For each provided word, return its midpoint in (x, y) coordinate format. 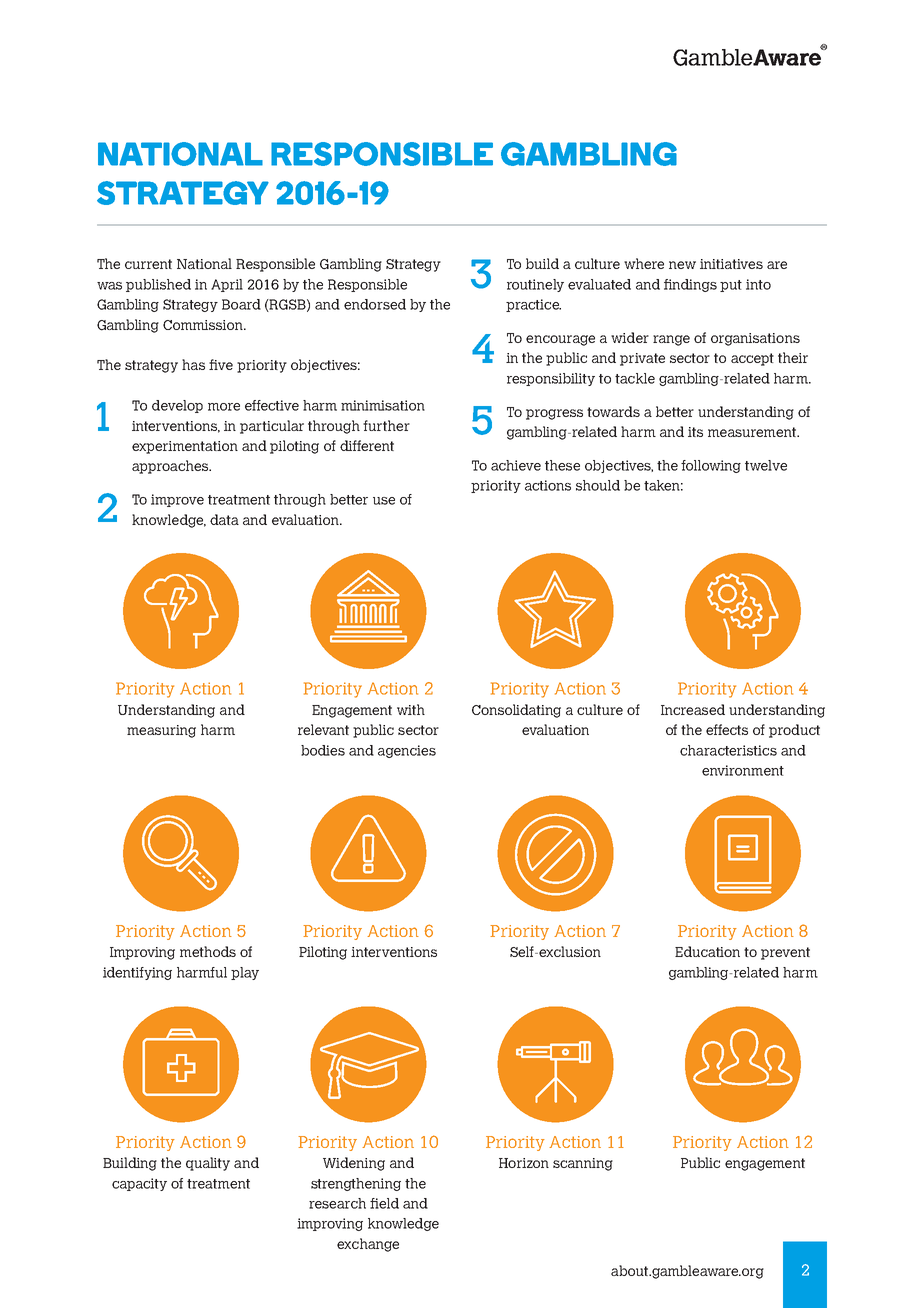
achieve (516, 465)
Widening (354, 1164)
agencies (407, 751)
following (711, 466)
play (245, 973)
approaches (171, 467)
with (411, 709)
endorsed (375, 304)
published (158, 285)
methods (208, 951)
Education (707, 951)
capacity (139, 1184)
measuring (161, 731)
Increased (693, 709)
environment (743, 770)
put (731, 286)
